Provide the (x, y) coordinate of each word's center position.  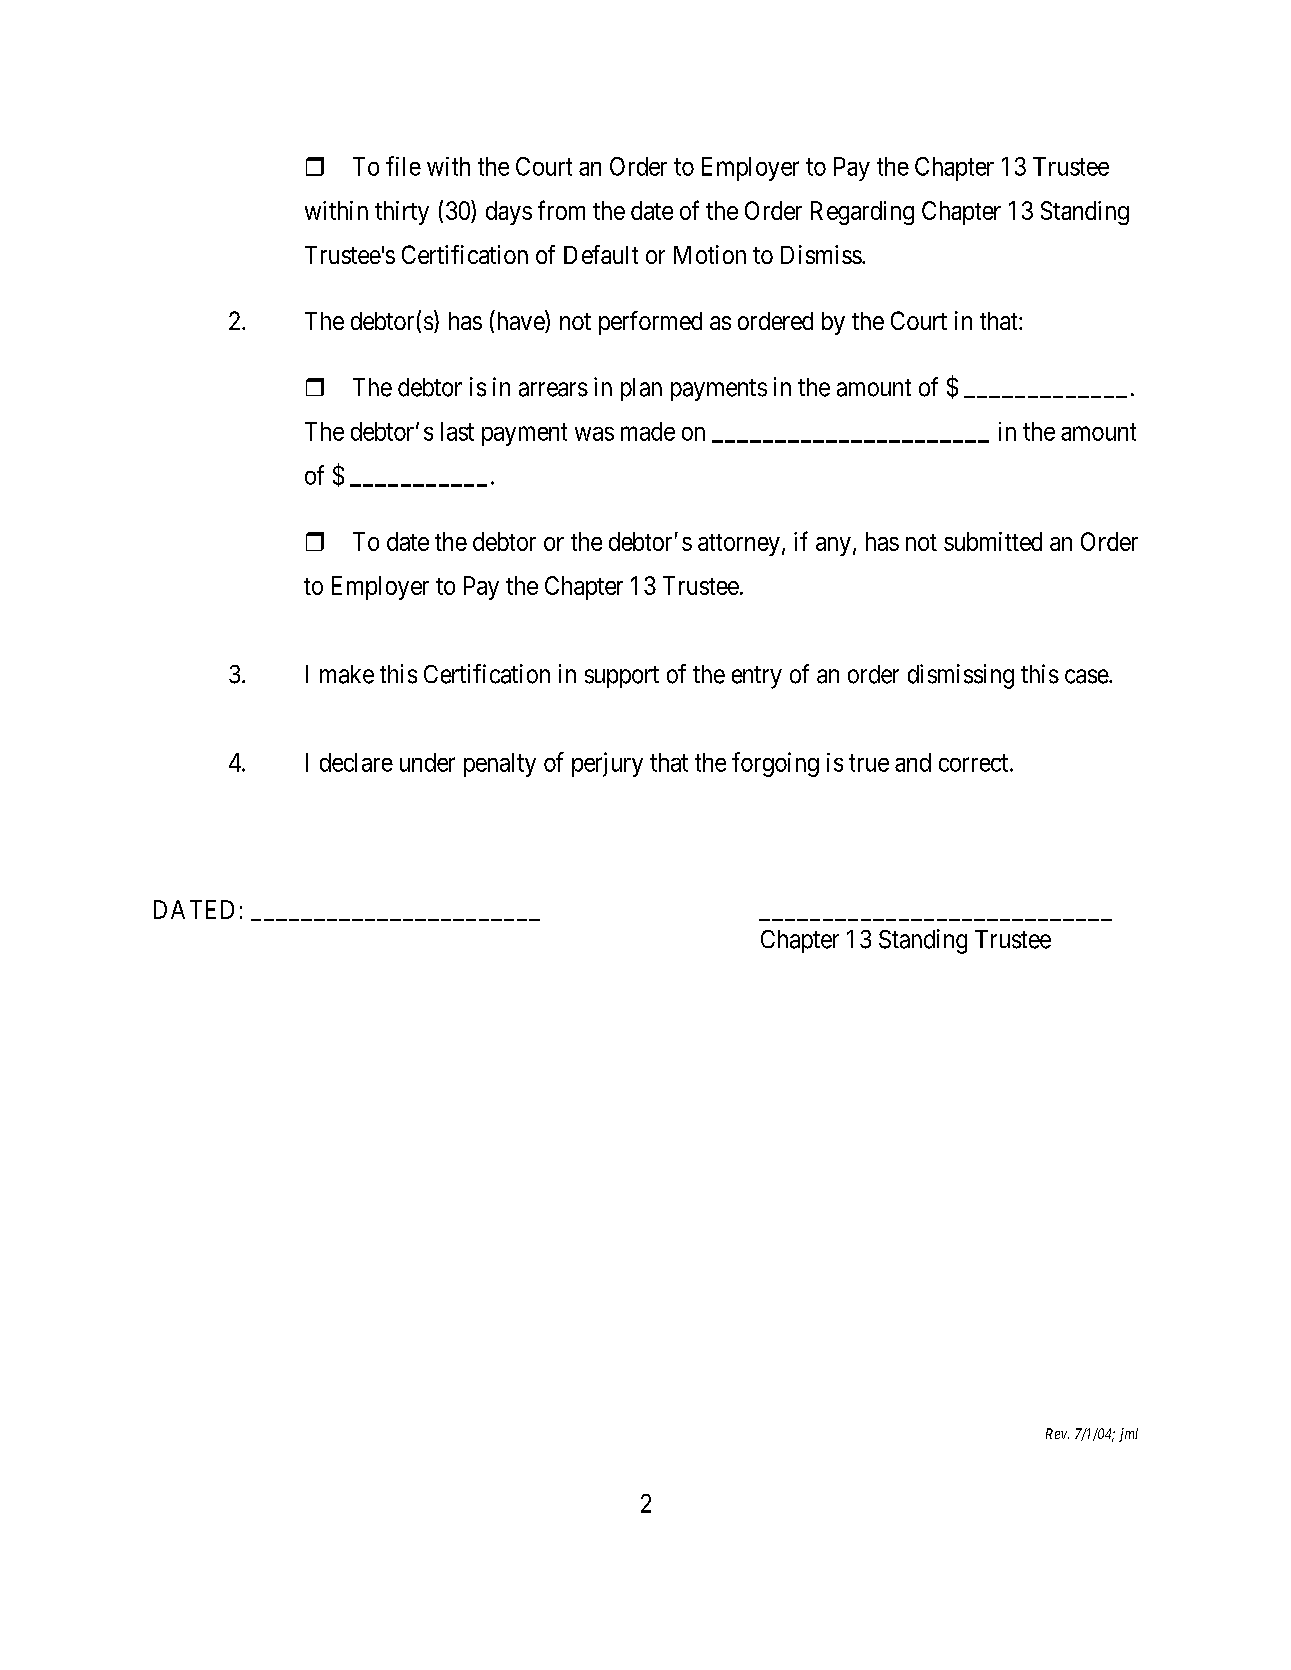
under (427, 762)
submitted (993, 541)
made (648, 431)
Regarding (862, 213)
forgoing (775, 764)
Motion (710, 254)
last (457, 431)
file (403, 166)
